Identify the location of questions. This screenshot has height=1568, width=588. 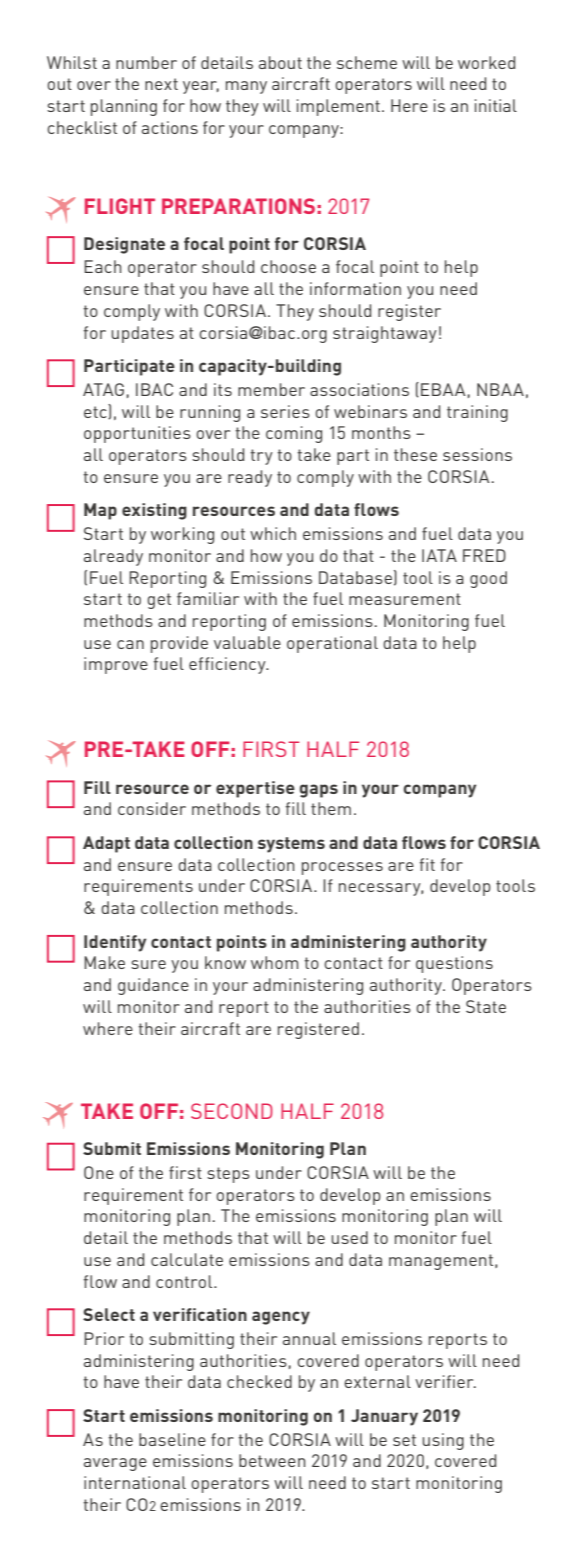
(454, 964).
